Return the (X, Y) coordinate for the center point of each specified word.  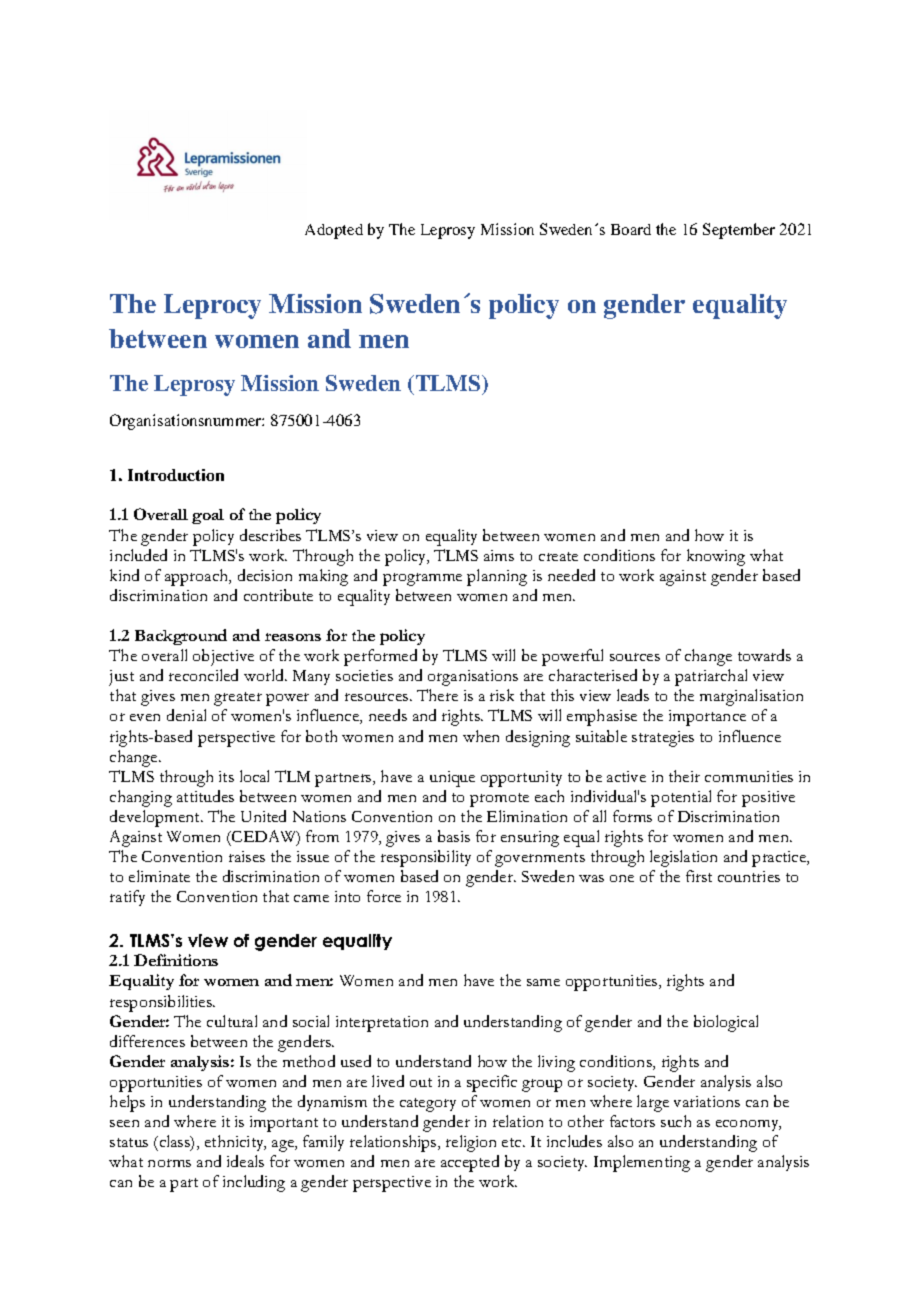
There (437, 695)
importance (707, 718)
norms (169, 1163)
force (384, 896)
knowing (716, 557)
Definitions (176, 960)
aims (499, 555)
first (699, 876)
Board (631, 229)
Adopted (334, 231)
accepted (470, 1163)
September (739, 231)
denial (186, 715)
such (676, 1121)
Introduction (176, 475)
